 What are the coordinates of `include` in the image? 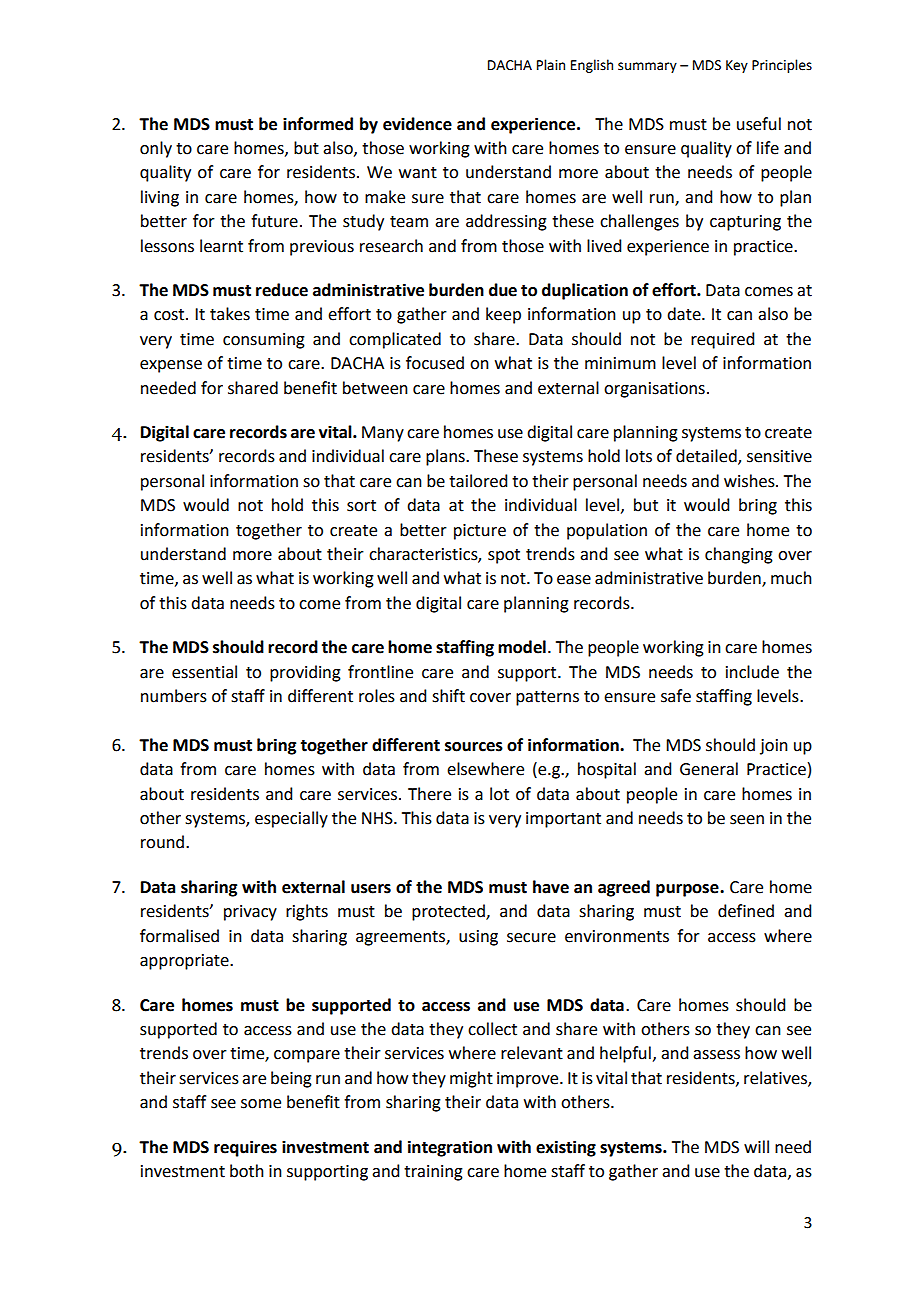 It's located at (752, 672).
